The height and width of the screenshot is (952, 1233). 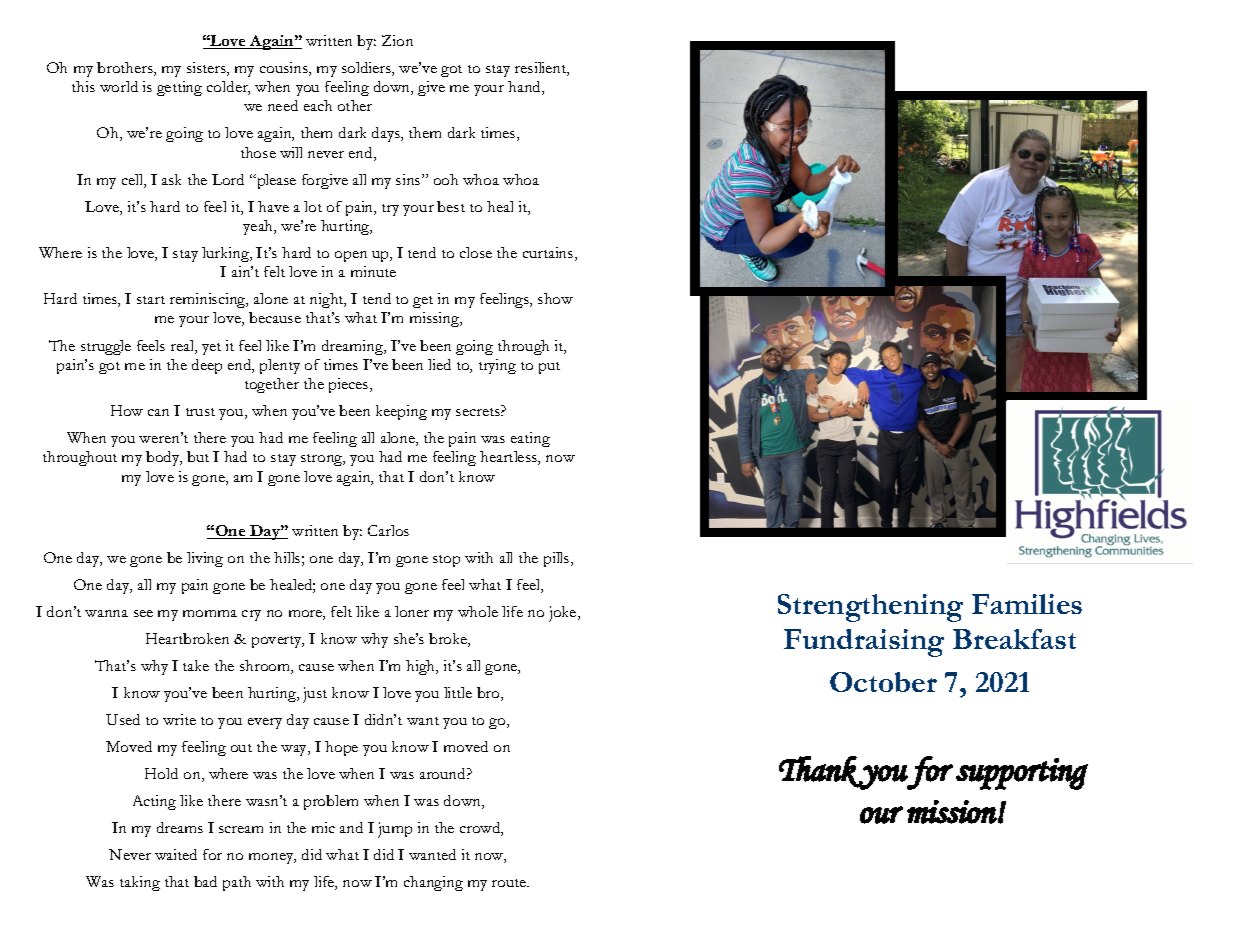 I want to click on show, so click(x=555, y=298).
